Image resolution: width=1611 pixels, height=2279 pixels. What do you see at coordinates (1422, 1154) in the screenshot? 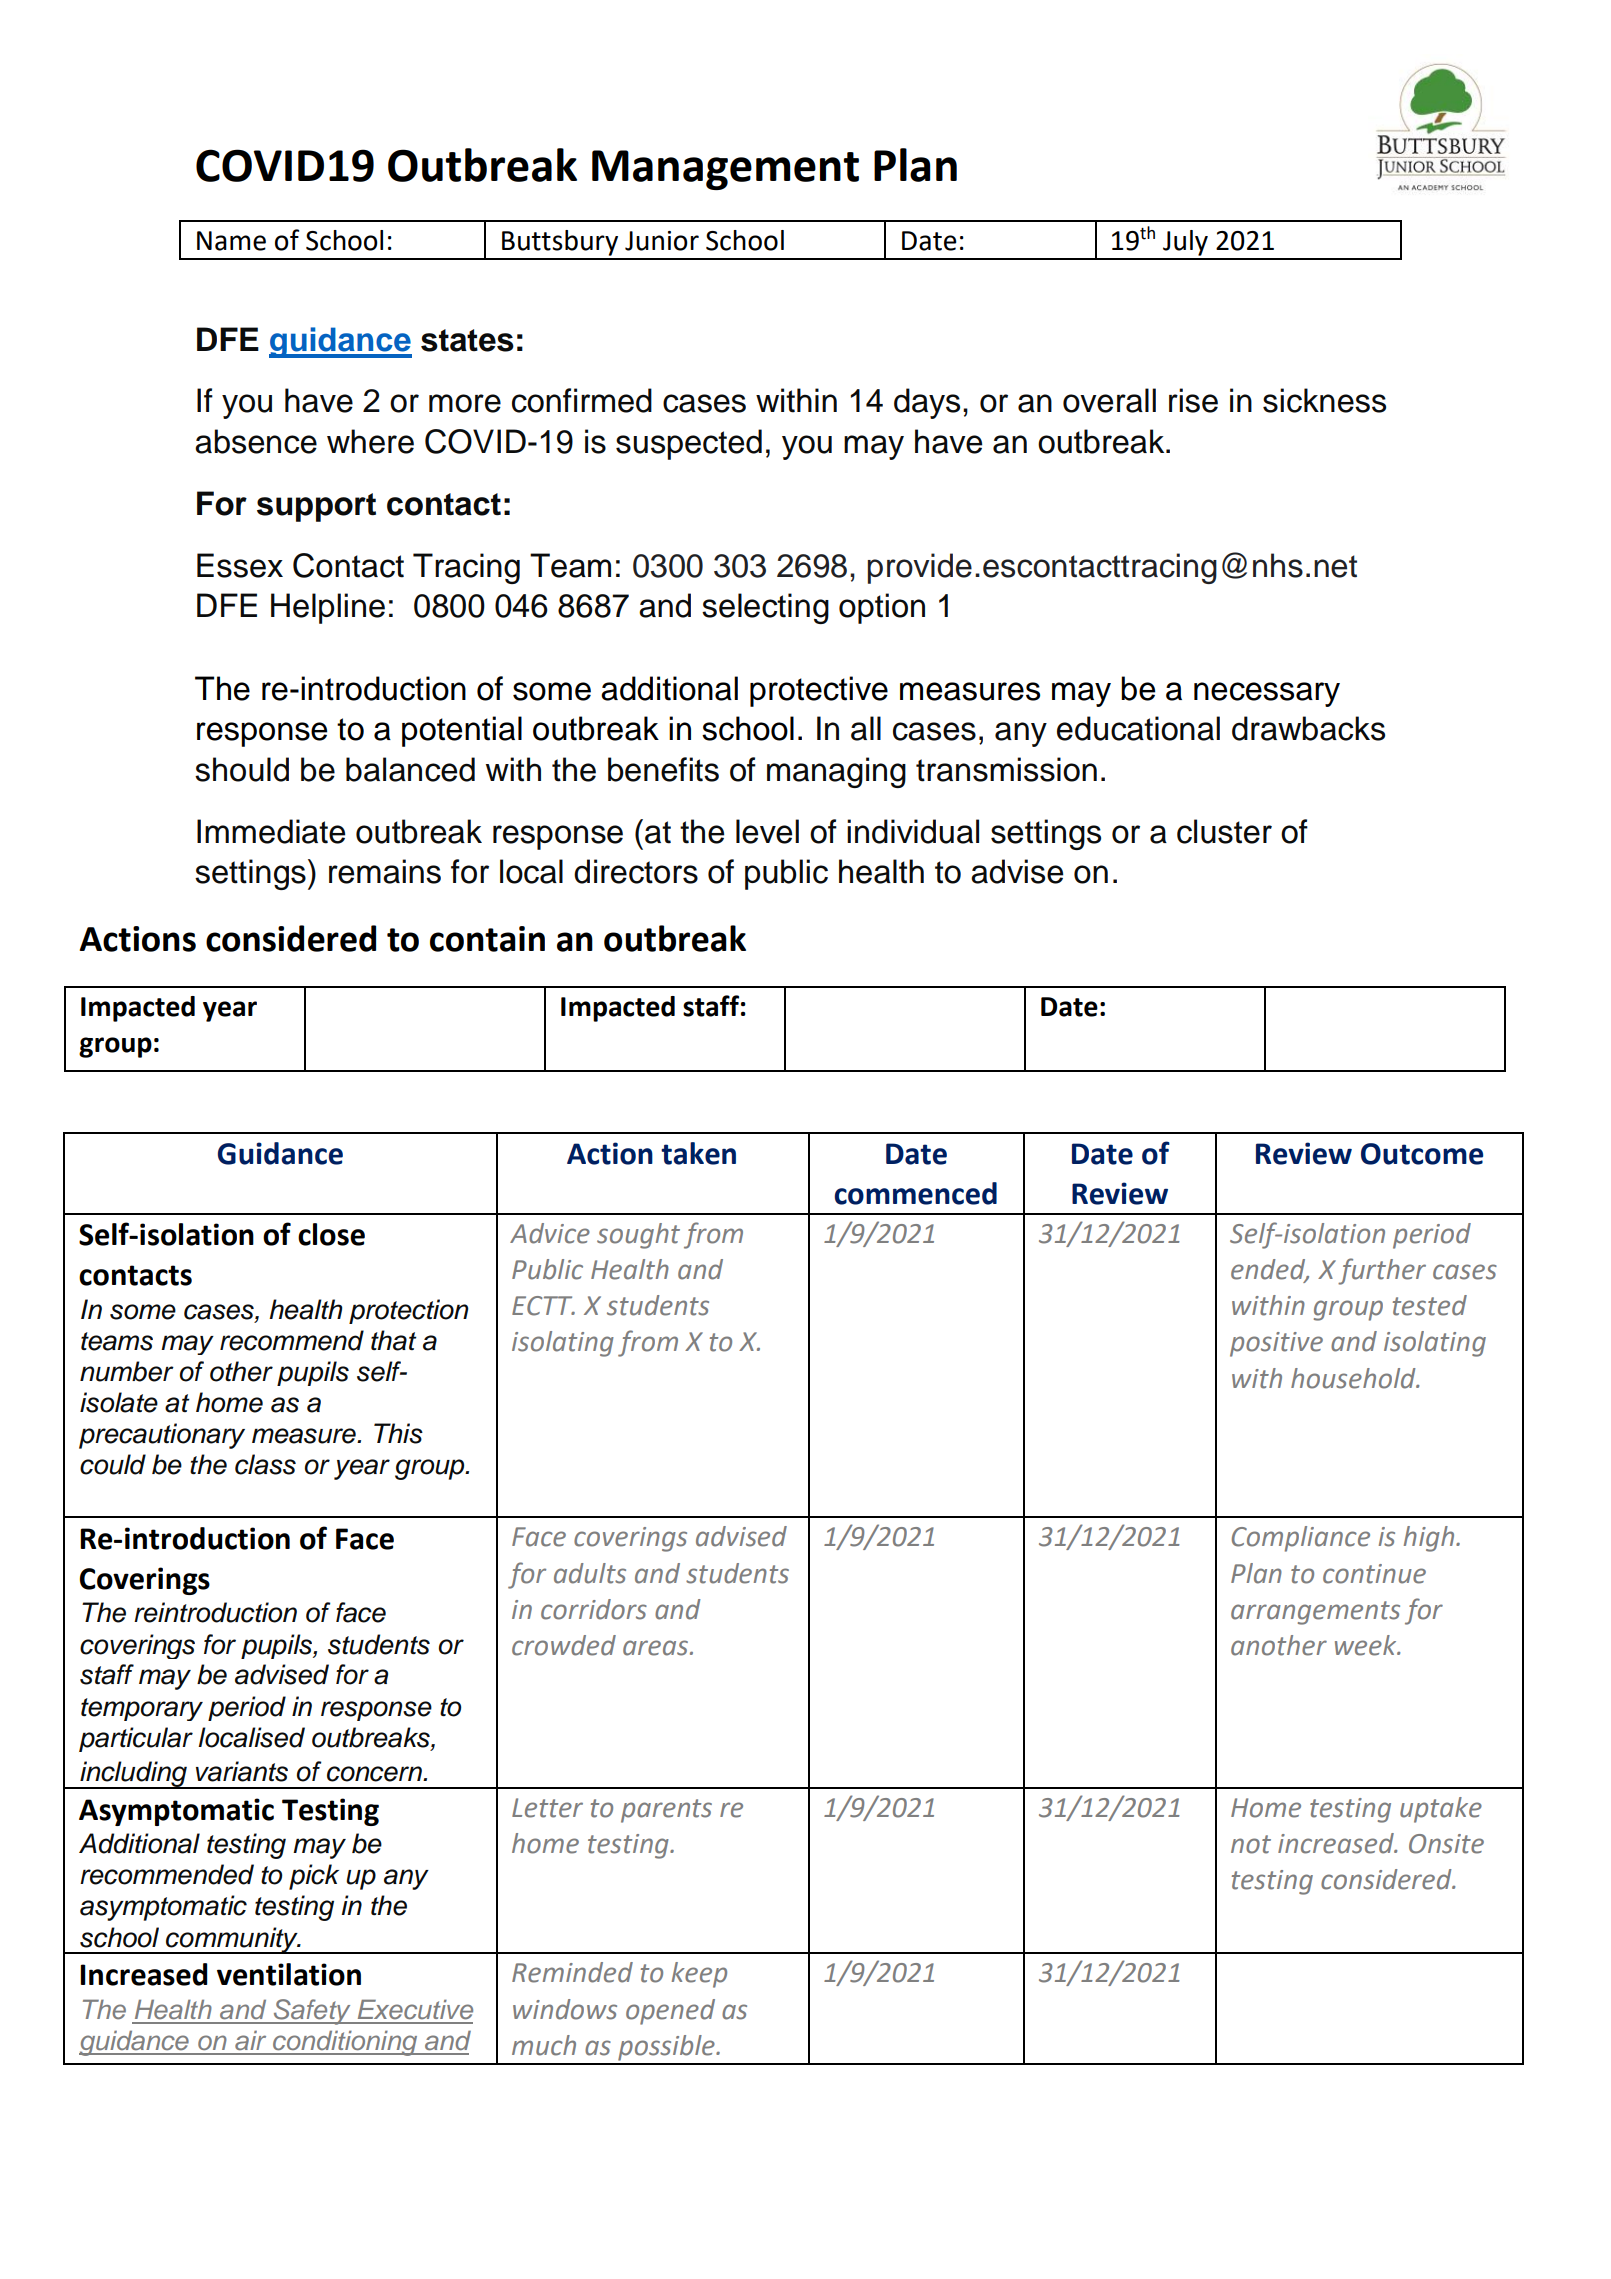
I see `Outcome` at bounding box center [1422, 1154].
